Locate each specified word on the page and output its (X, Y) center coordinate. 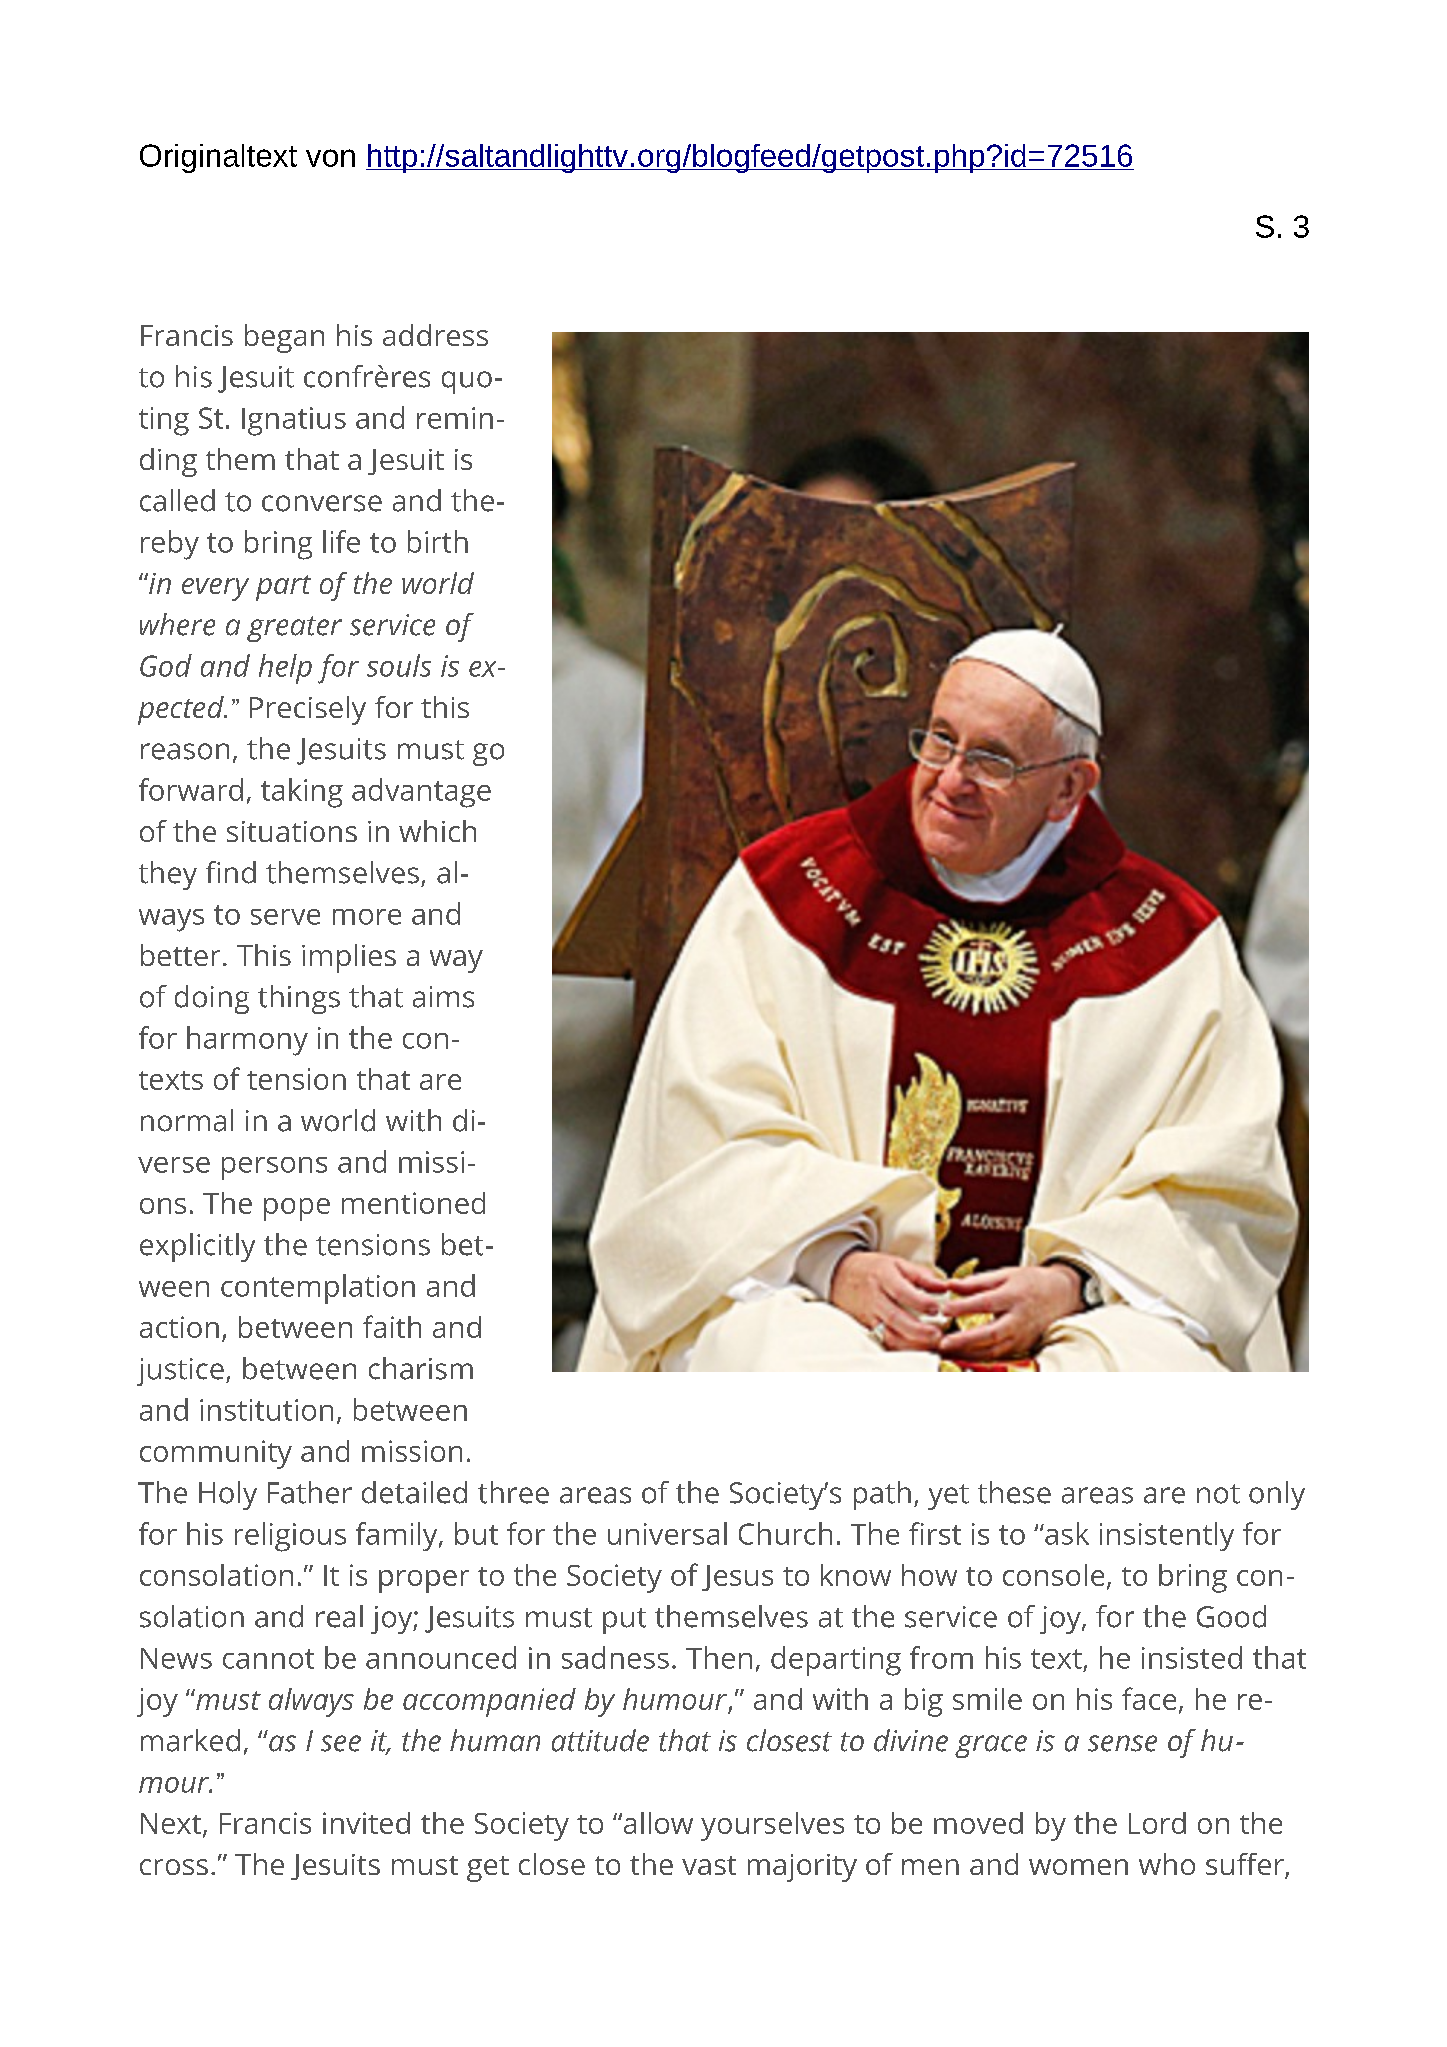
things (299, 999)
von (330, 158)
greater (294, 629)
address (435, 335)
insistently (1167, 1536)
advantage (421, 793)
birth (438, 541)
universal (667, 1533)
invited (366, 1823)
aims (443, 997)
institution (266, 1410)
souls (399, 665)
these (1014, 1492)
